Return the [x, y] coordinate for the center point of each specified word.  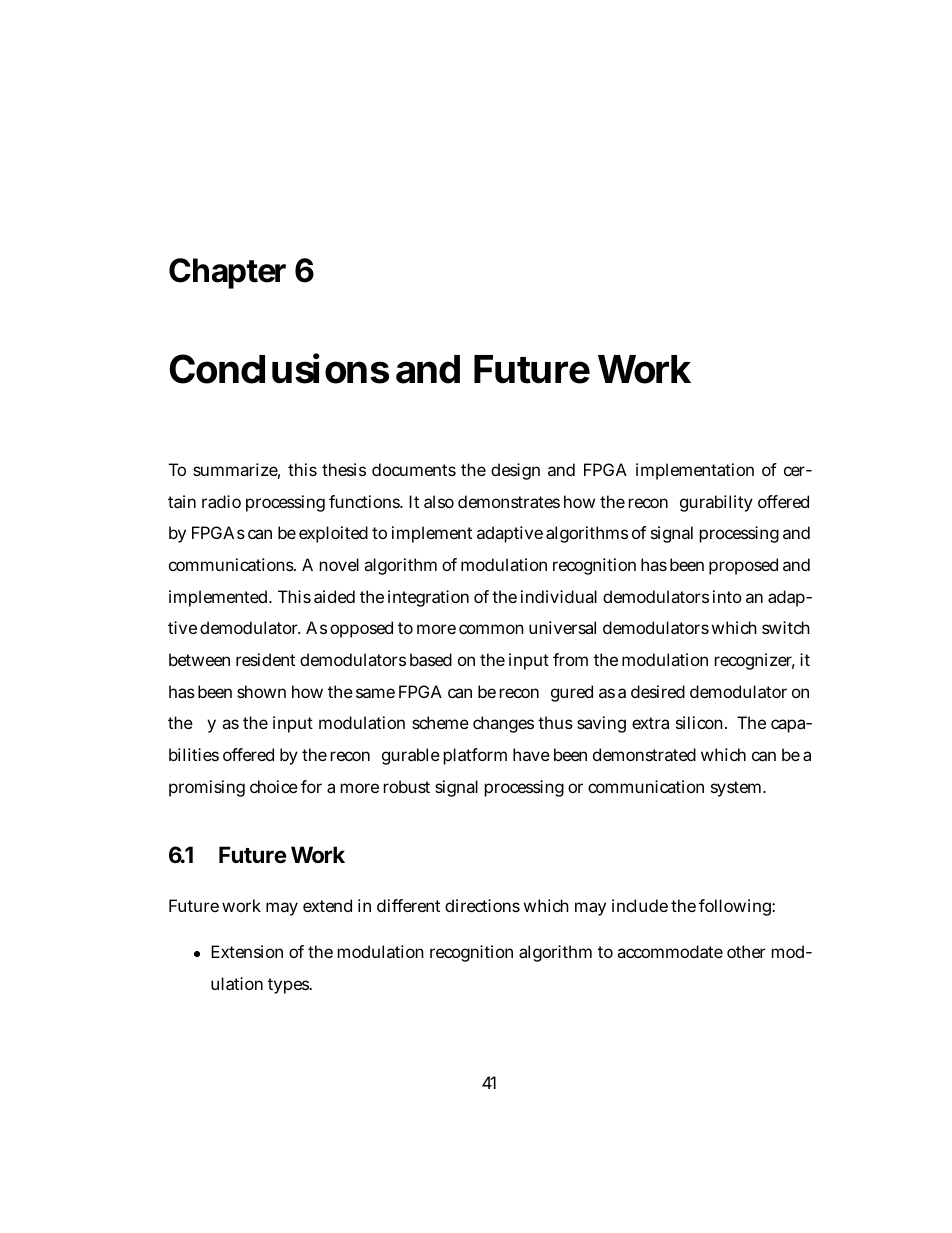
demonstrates [509, 501]
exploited [333, 534]
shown [261, 691]
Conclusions [279, 368]
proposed [743, 566]
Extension [247, 951]
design [515, 471]
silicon [701, 722]
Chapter [227, 273]
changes [503, 724]
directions [482, 905]
